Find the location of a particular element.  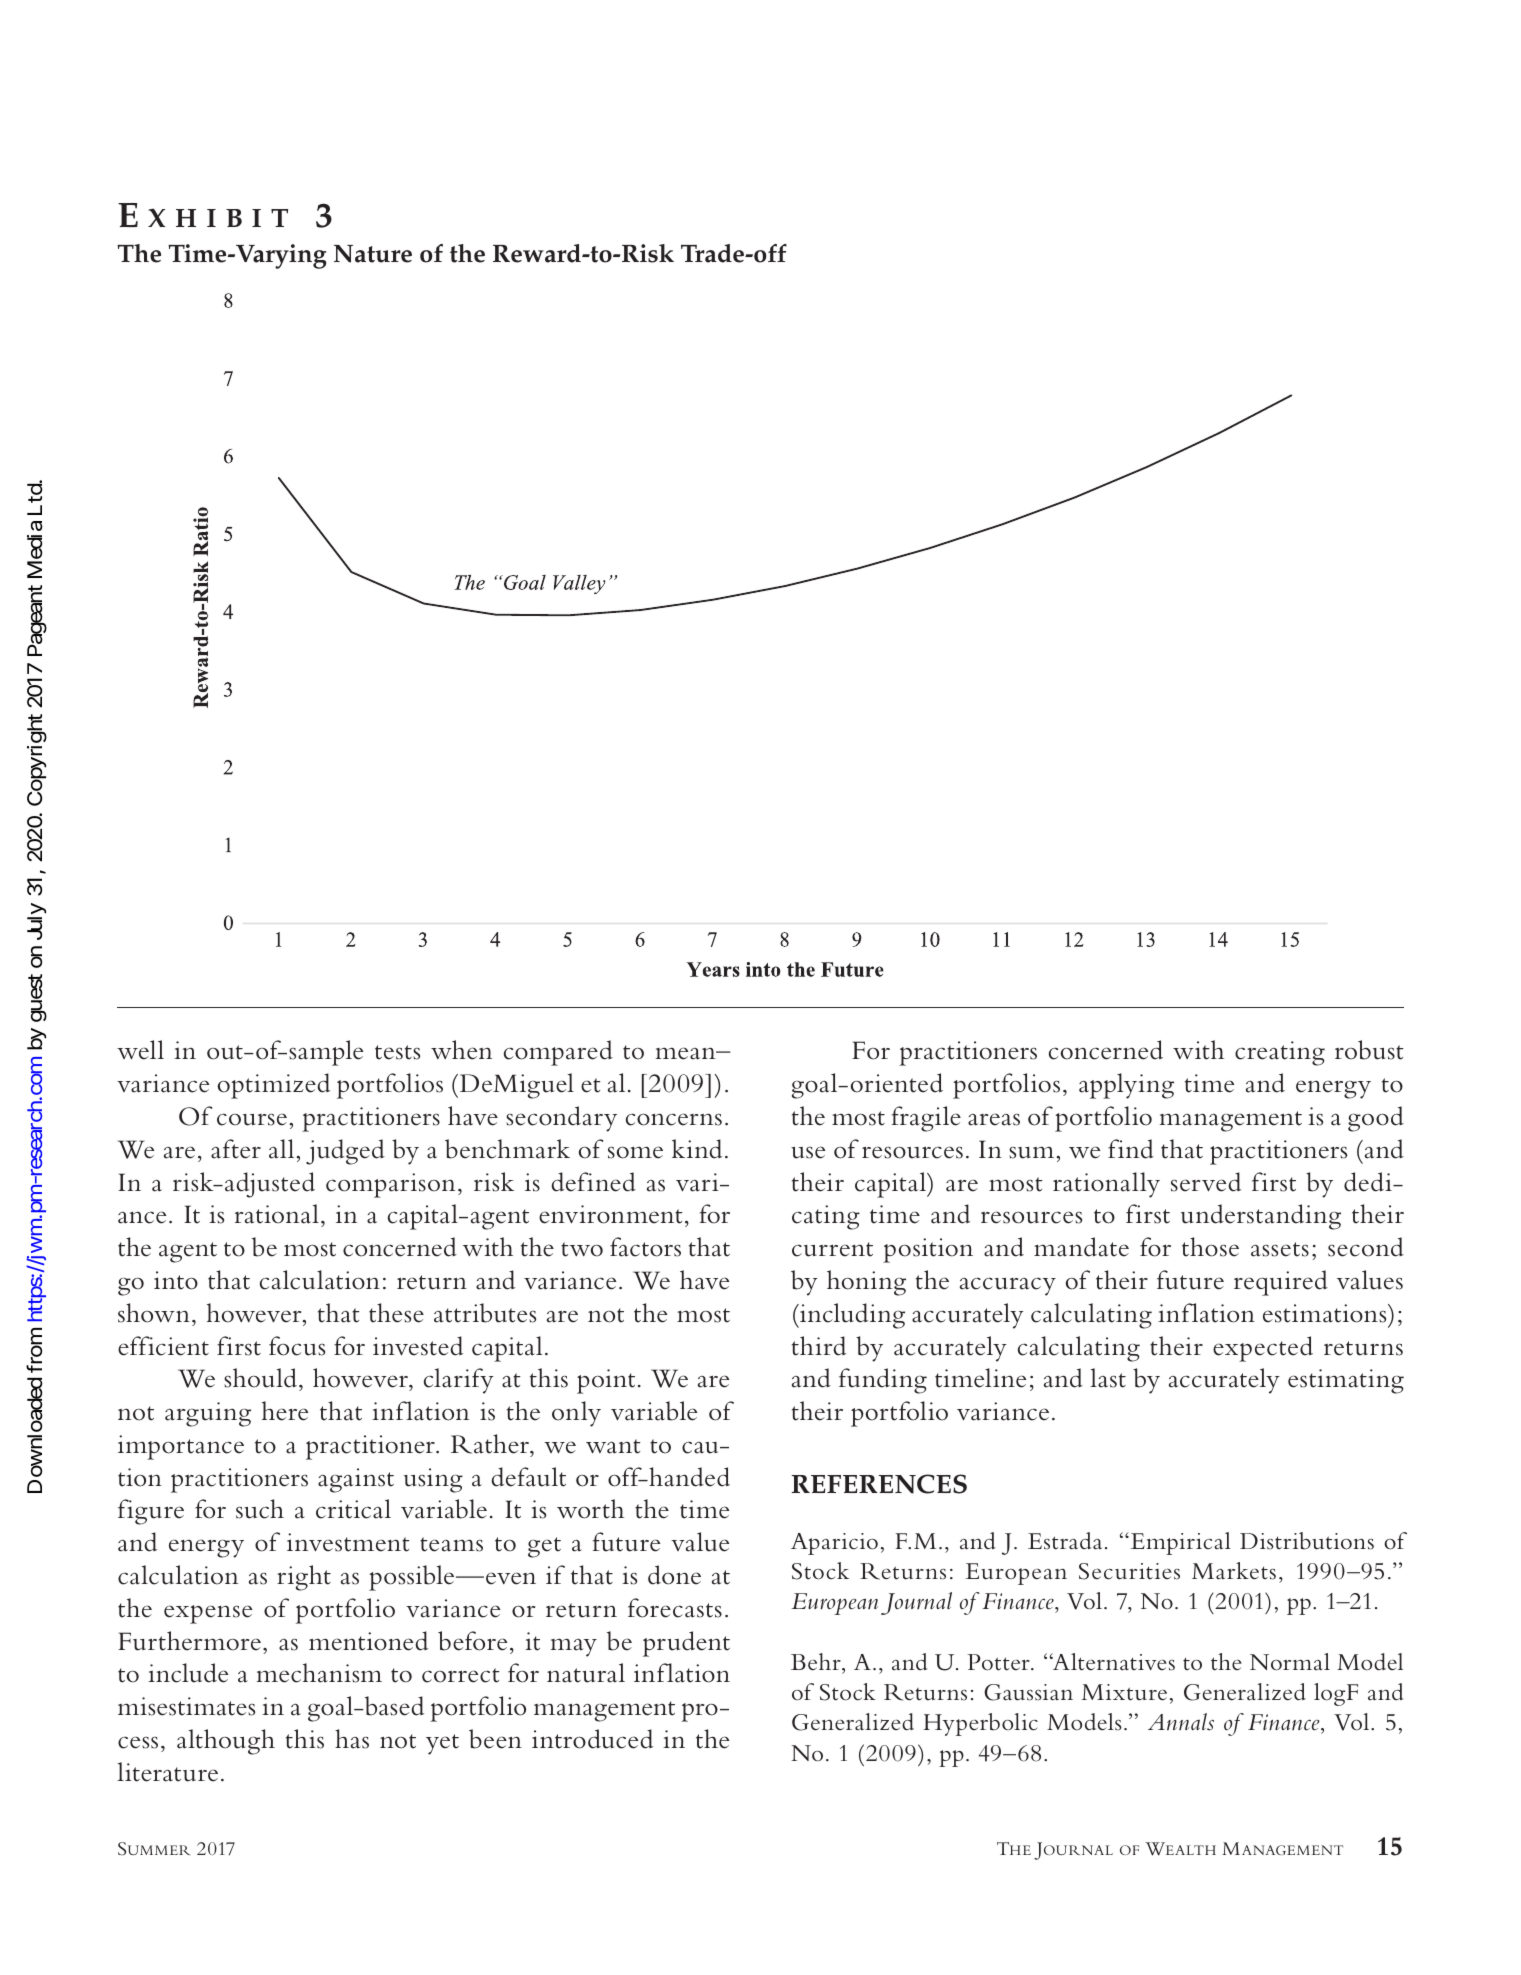

expected is located at coordinates (1263, 1349).
